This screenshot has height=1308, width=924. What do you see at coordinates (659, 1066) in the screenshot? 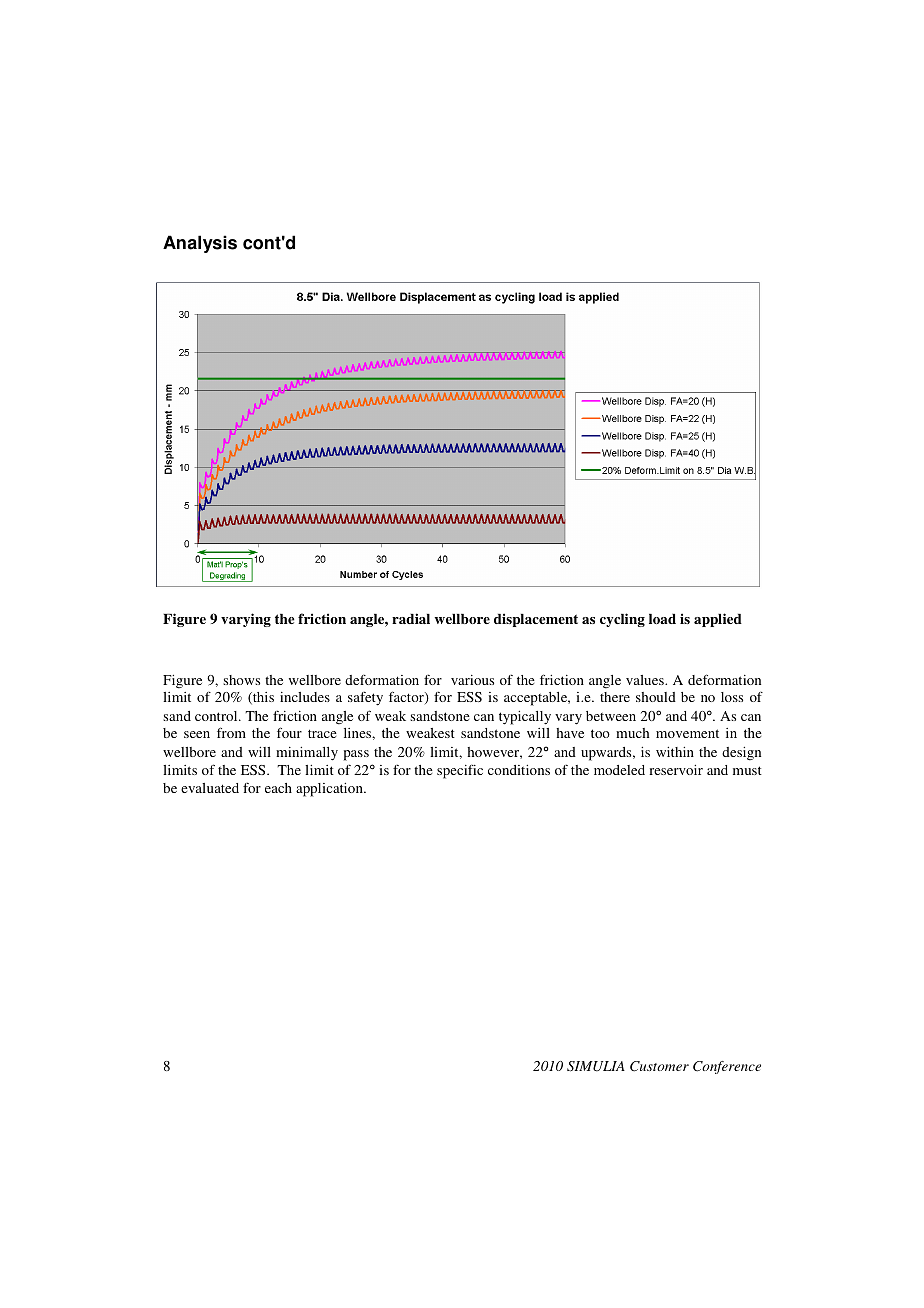
I see `Customer` at bounding box center [659, 1066].
